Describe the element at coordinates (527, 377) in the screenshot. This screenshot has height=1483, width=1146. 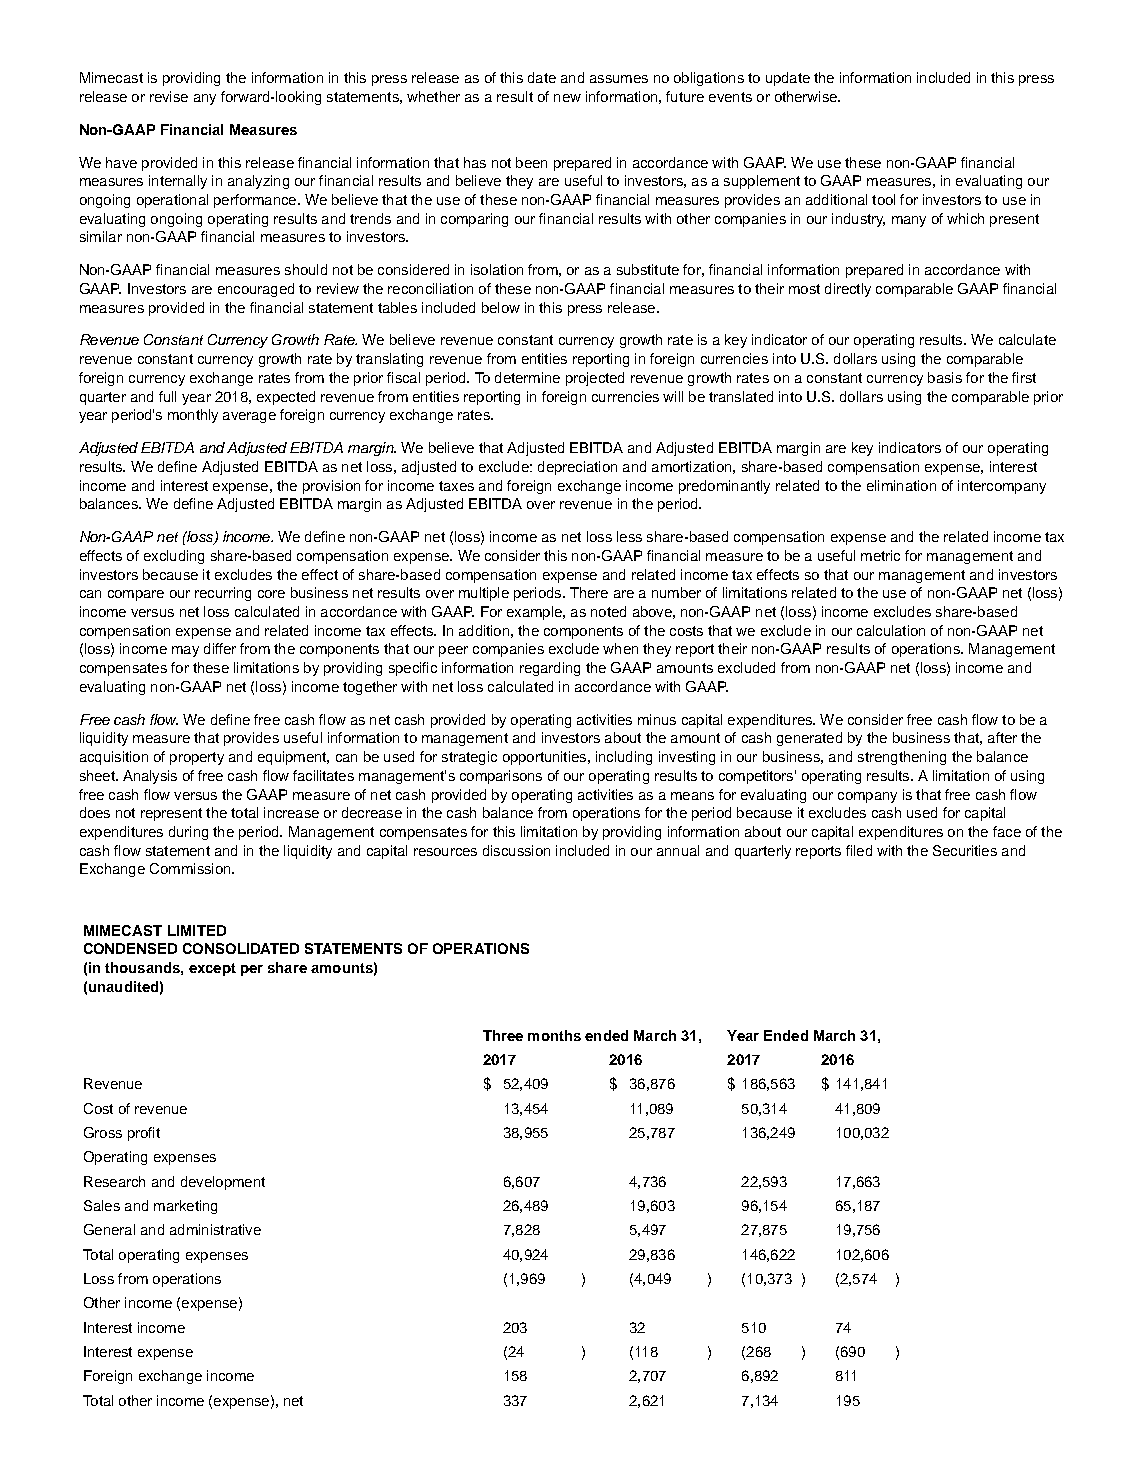
I see `determine` at that location.
